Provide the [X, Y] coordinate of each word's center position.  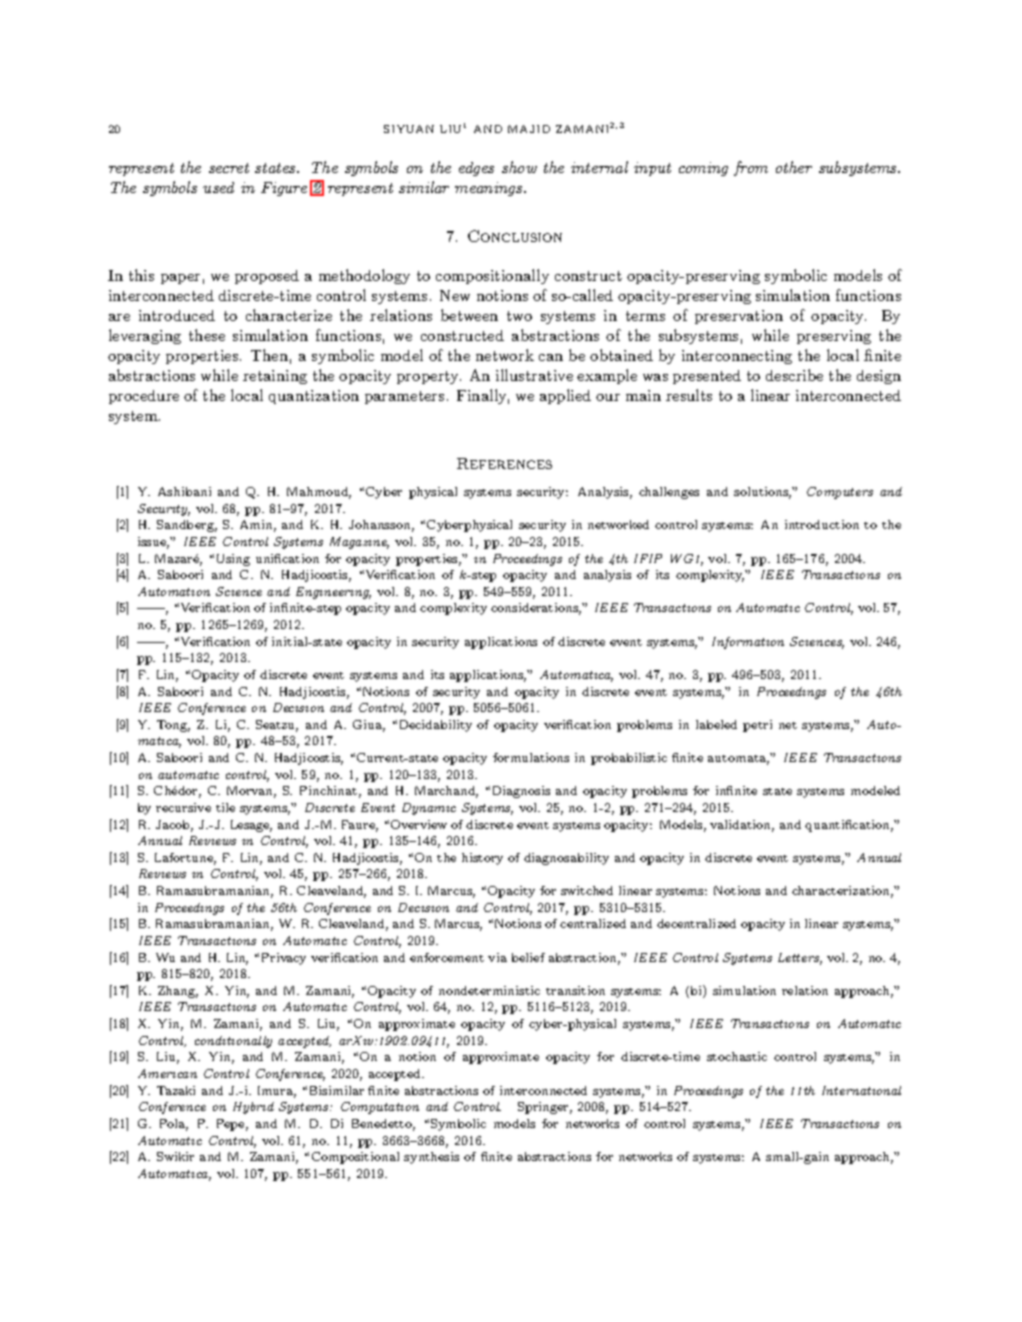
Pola [174, 1125]
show [519, 167]
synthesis [431, 1158]
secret [229, 168]
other [794, 167]
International [861, 1090]
